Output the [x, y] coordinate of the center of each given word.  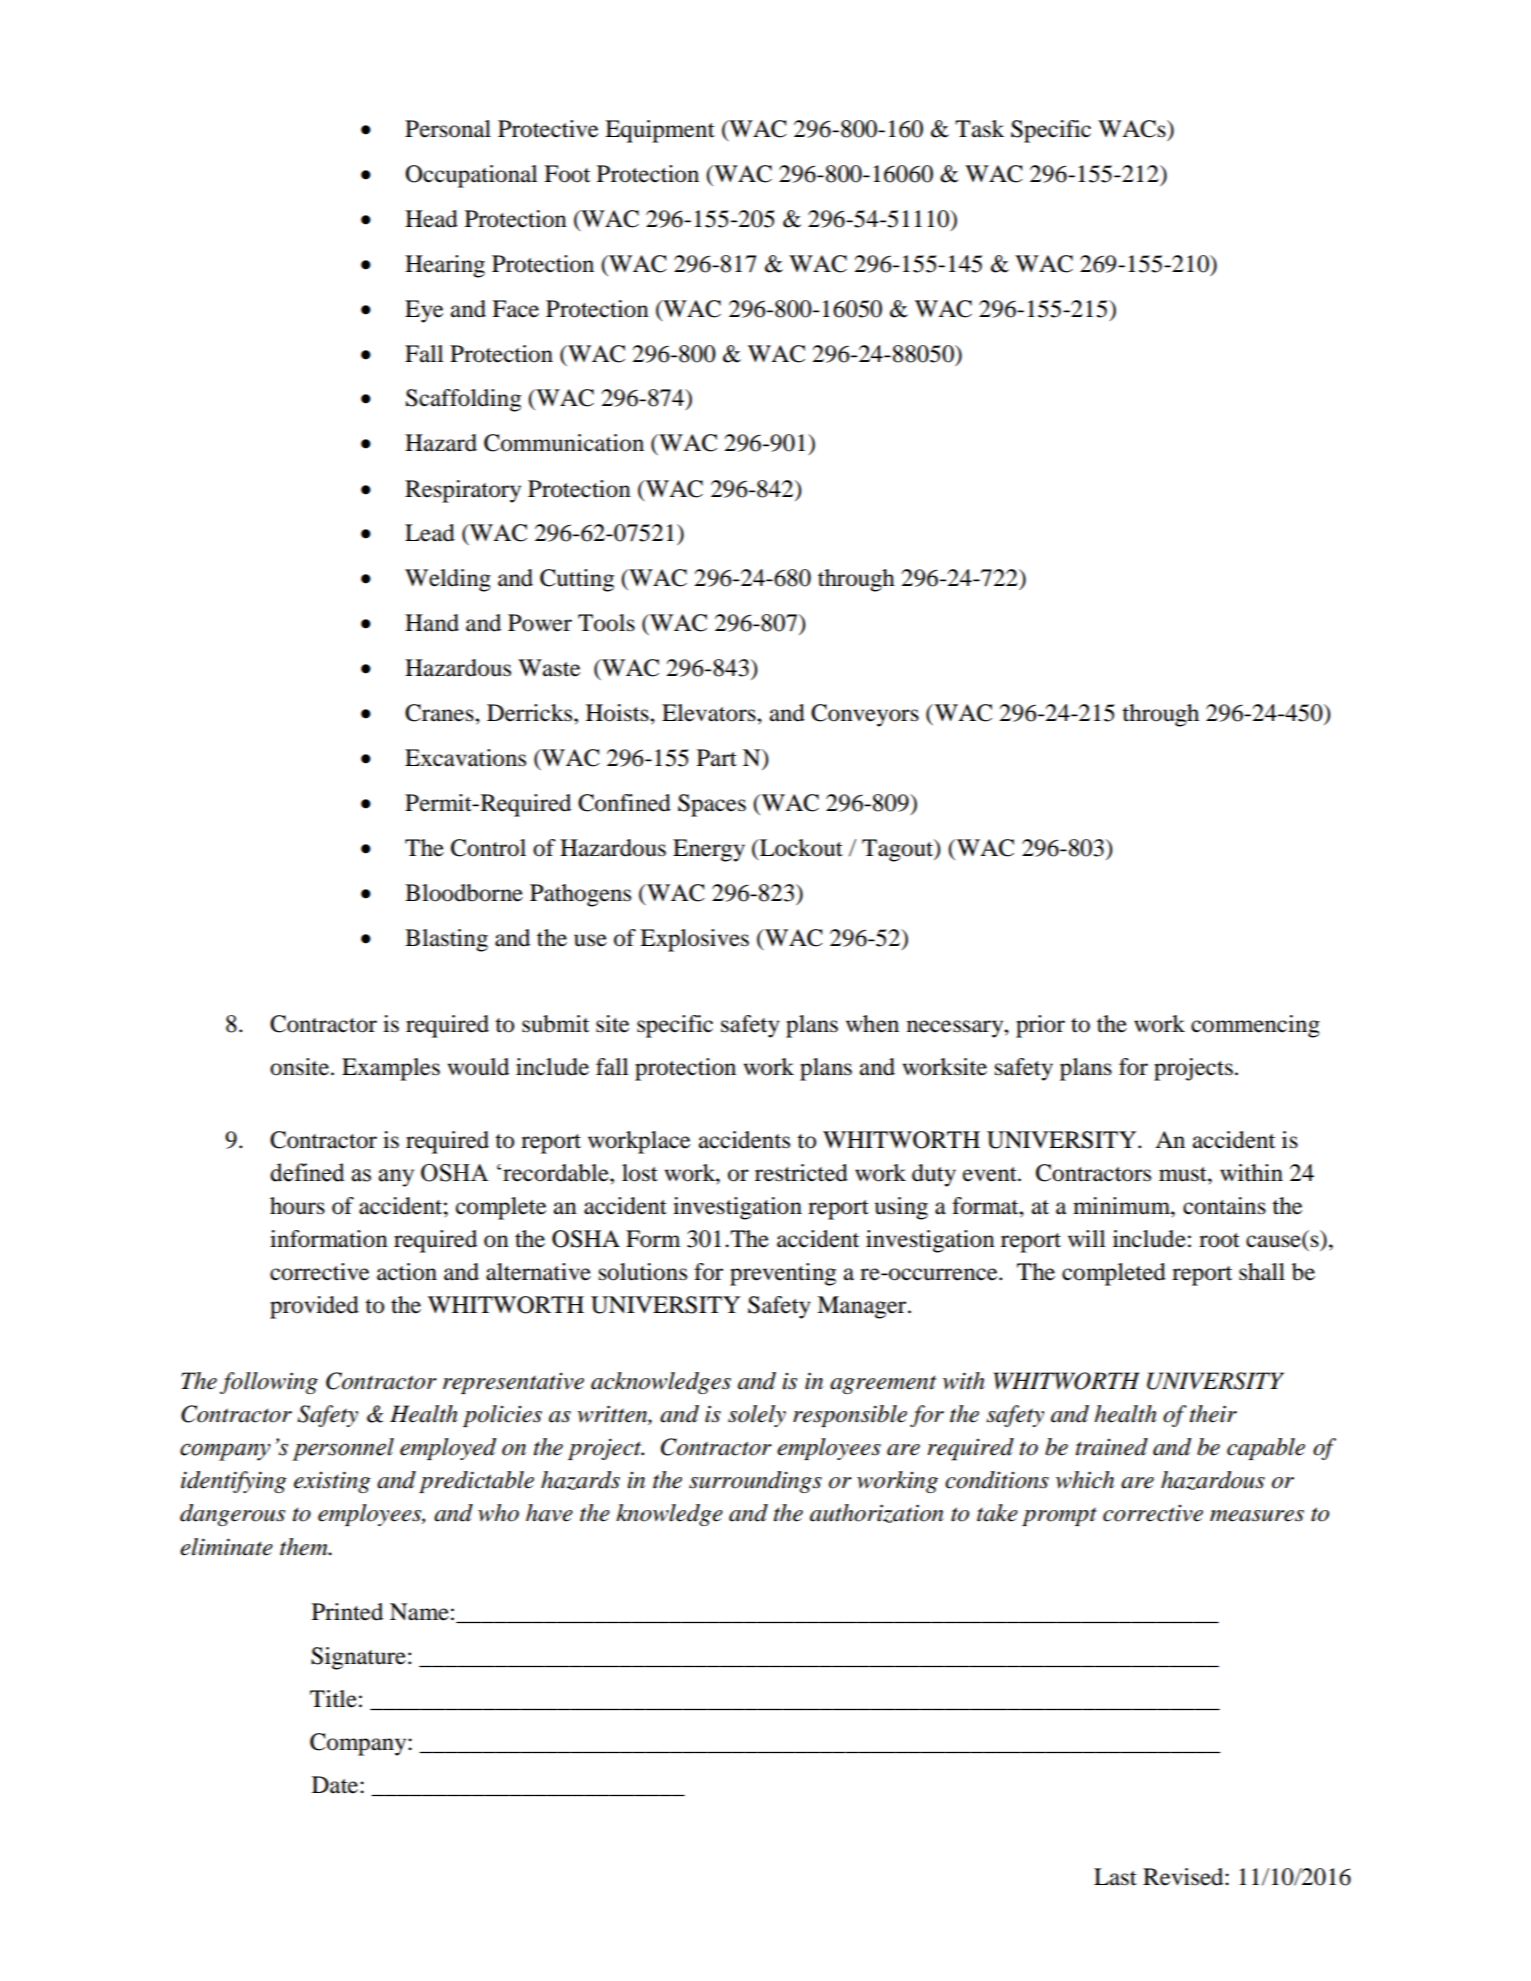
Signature [358, 1658]
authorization [877, 1513]
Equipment [660, 131]
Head [431, 219]
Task [979, 129]
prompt [1059, 1516]
